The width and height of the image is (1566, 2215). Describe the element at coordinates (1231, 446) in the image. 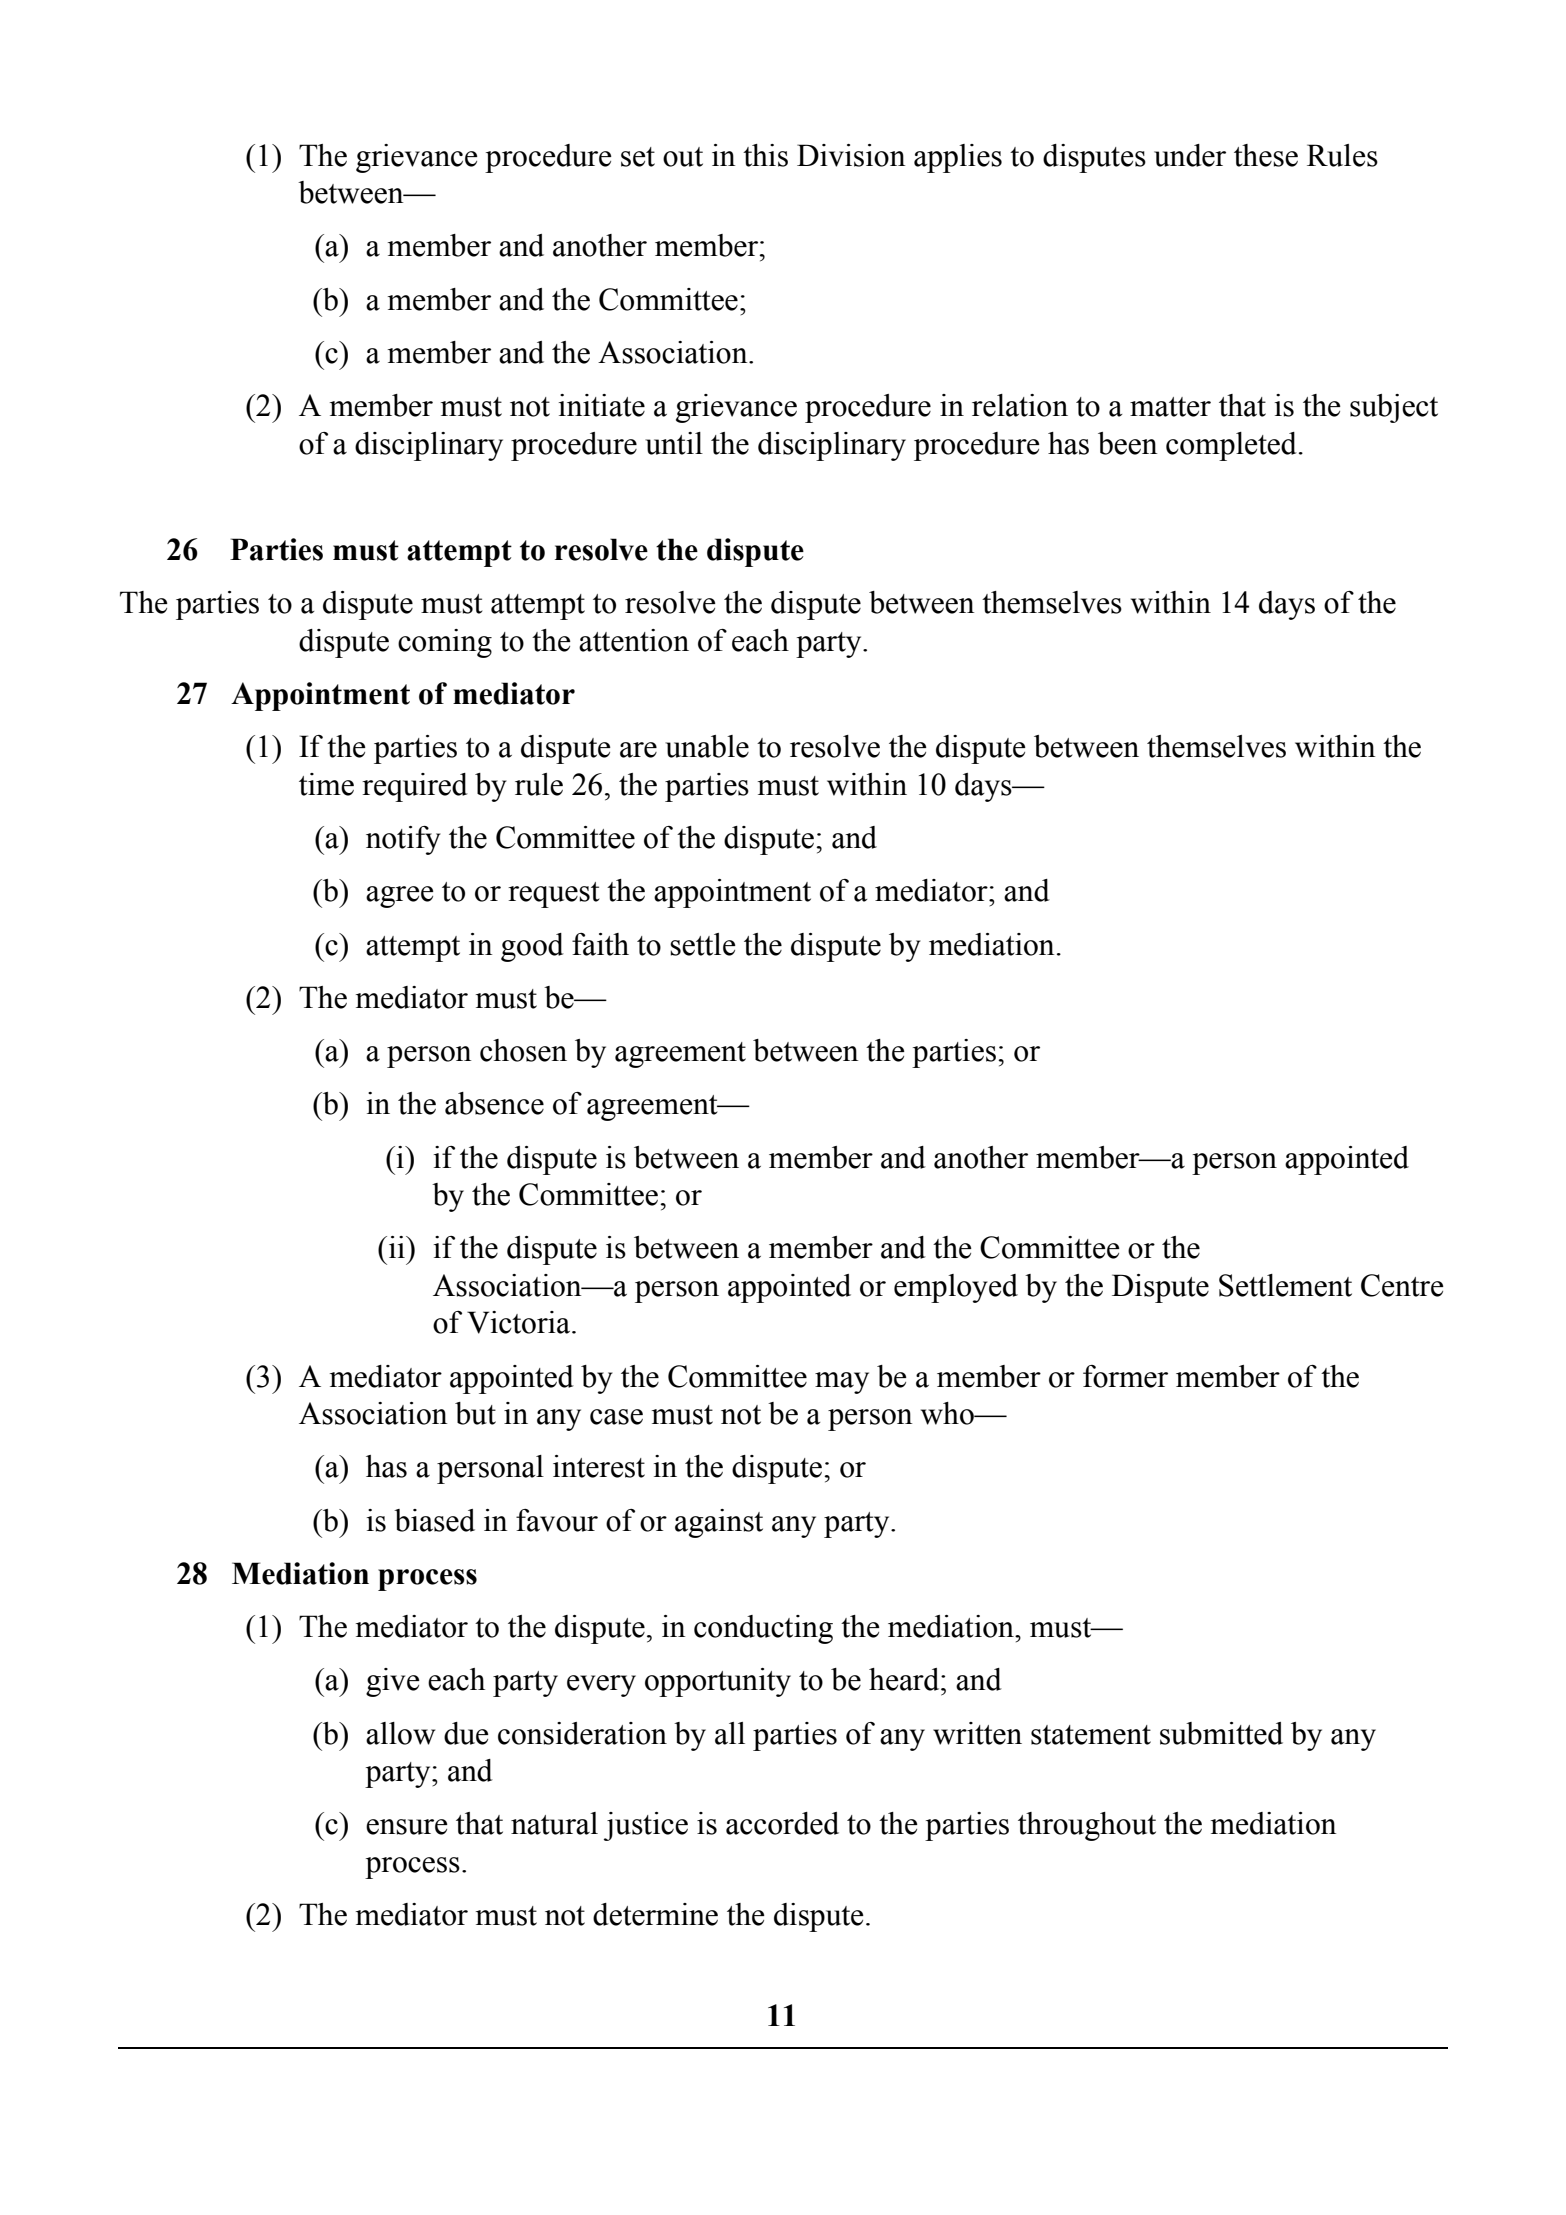

I see `completed` at that location.
